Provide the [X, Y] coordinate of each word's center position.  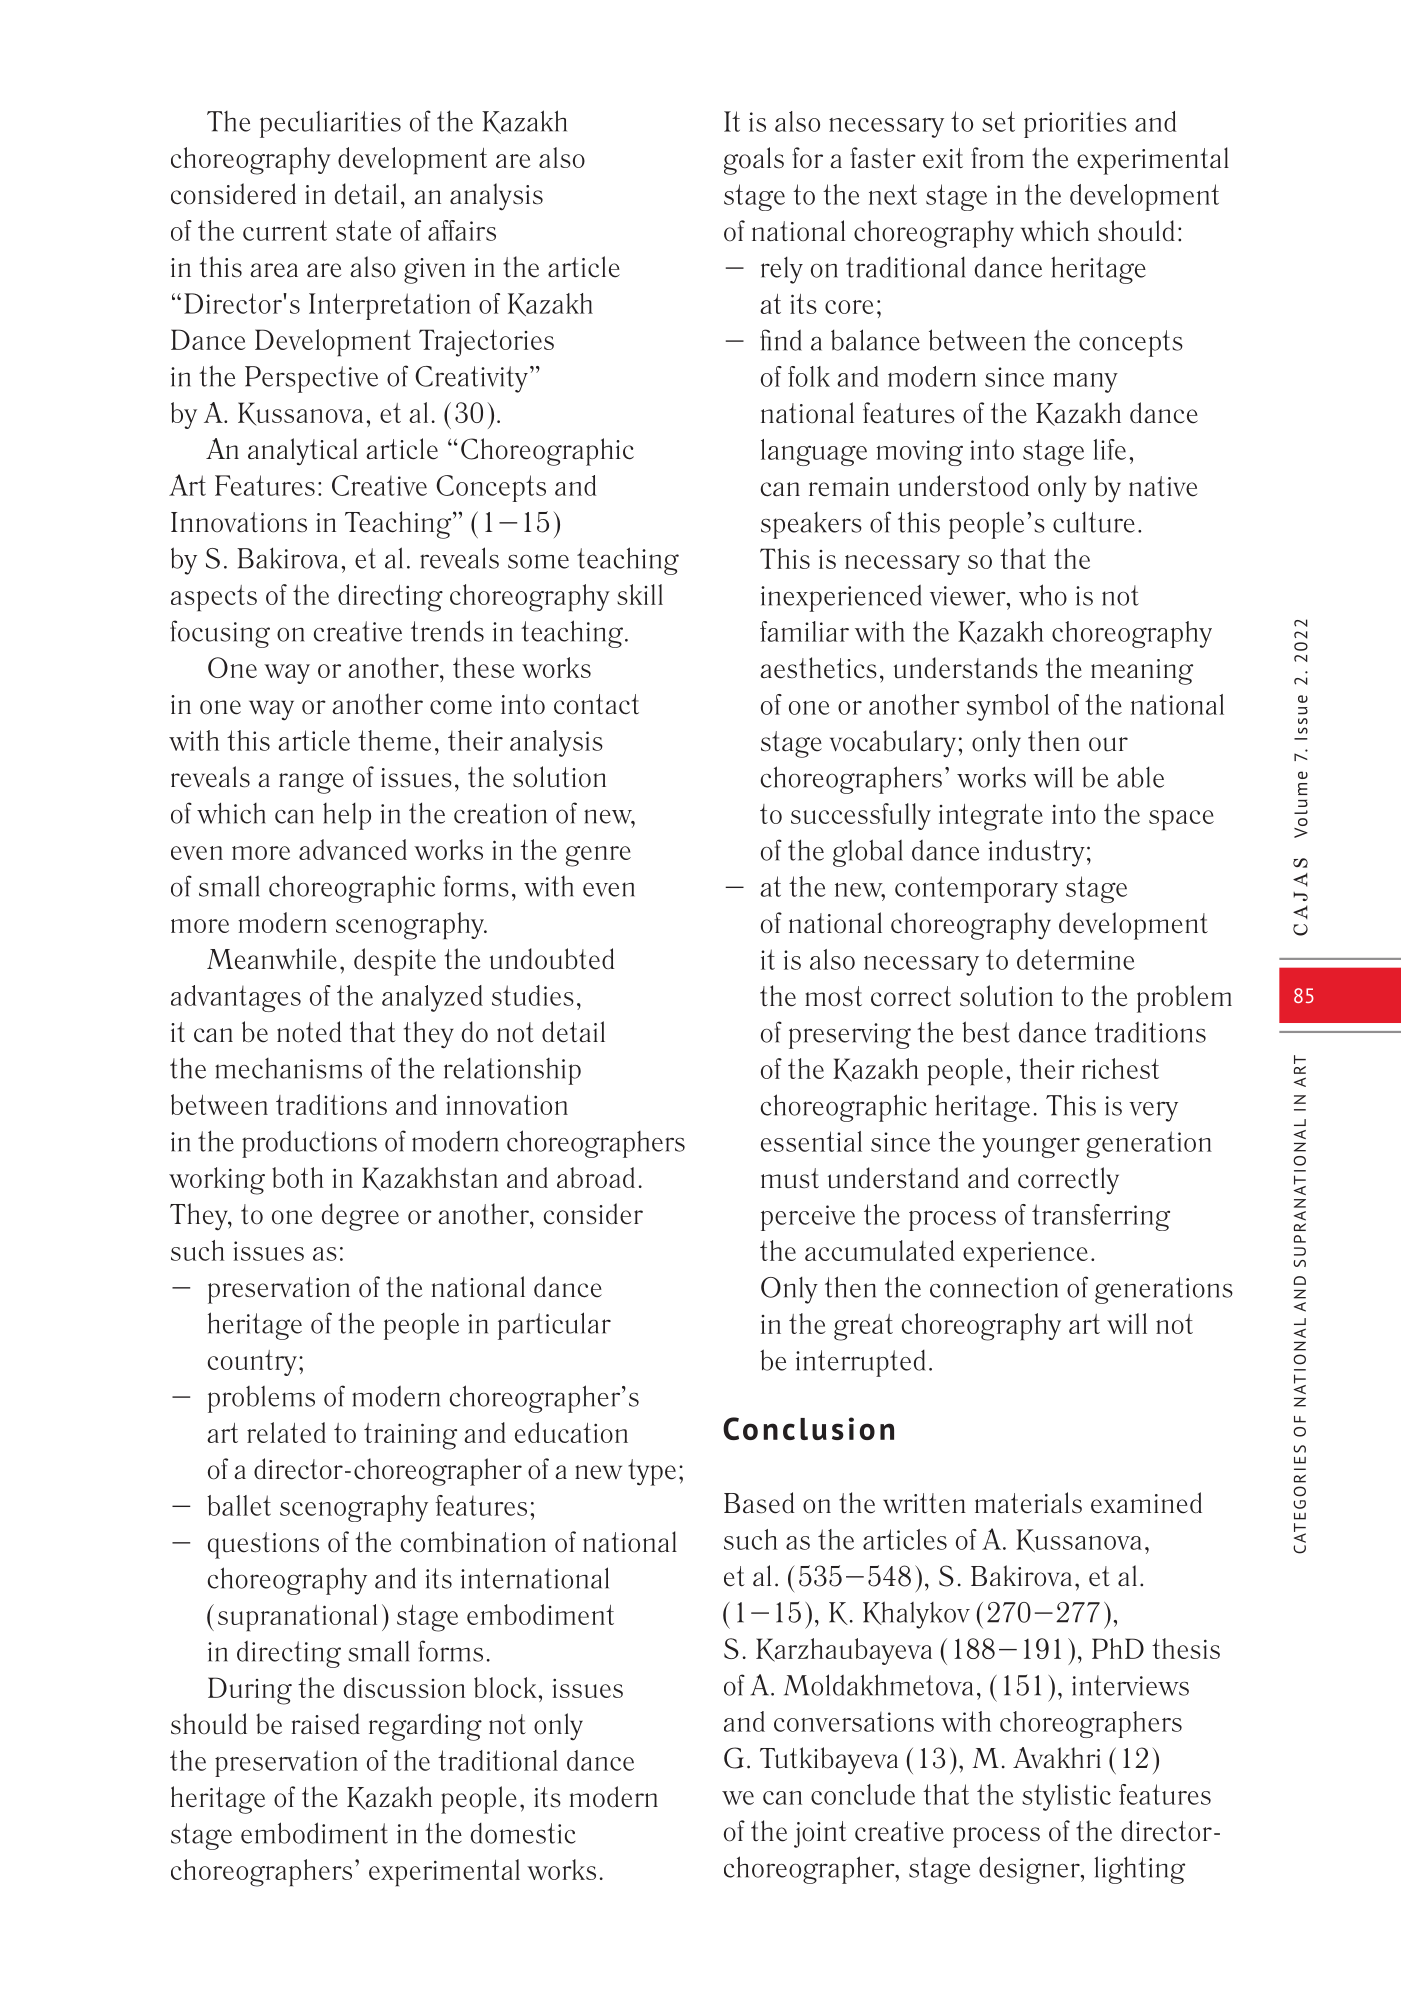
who [1043, 595]
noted [309, 1032]
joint [820, 1834]
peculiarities [330, 124]
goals [754, 161]
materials [1028, 1503]
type [652, 1472]
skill [640, 594]
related [286, 1432]
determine [1076, 959]
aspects [214, 598]
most [833, 996]
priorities [1075, 124]
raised [326, 1724]
